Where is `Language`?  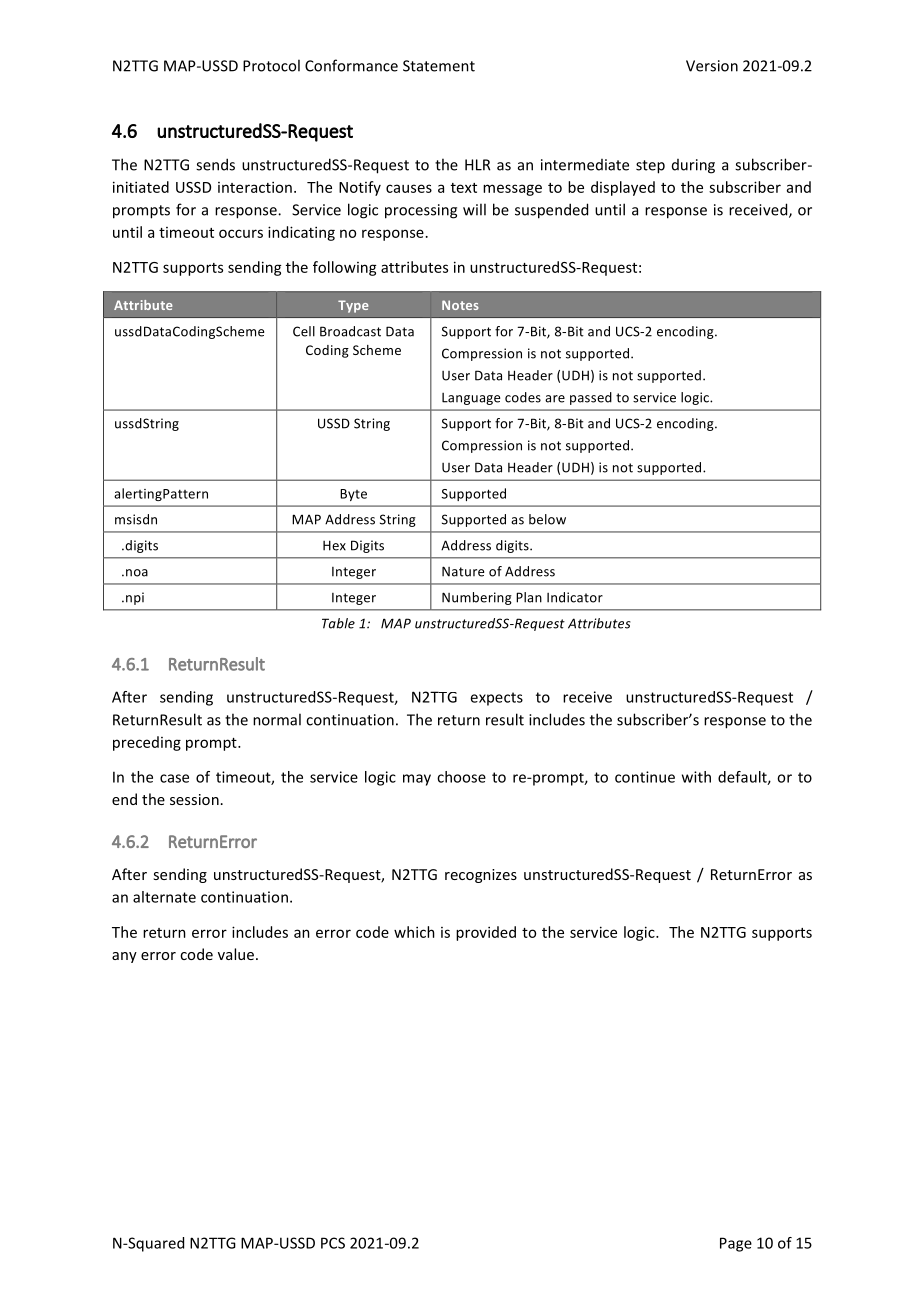
Language is located at coordinates (471, 399).
